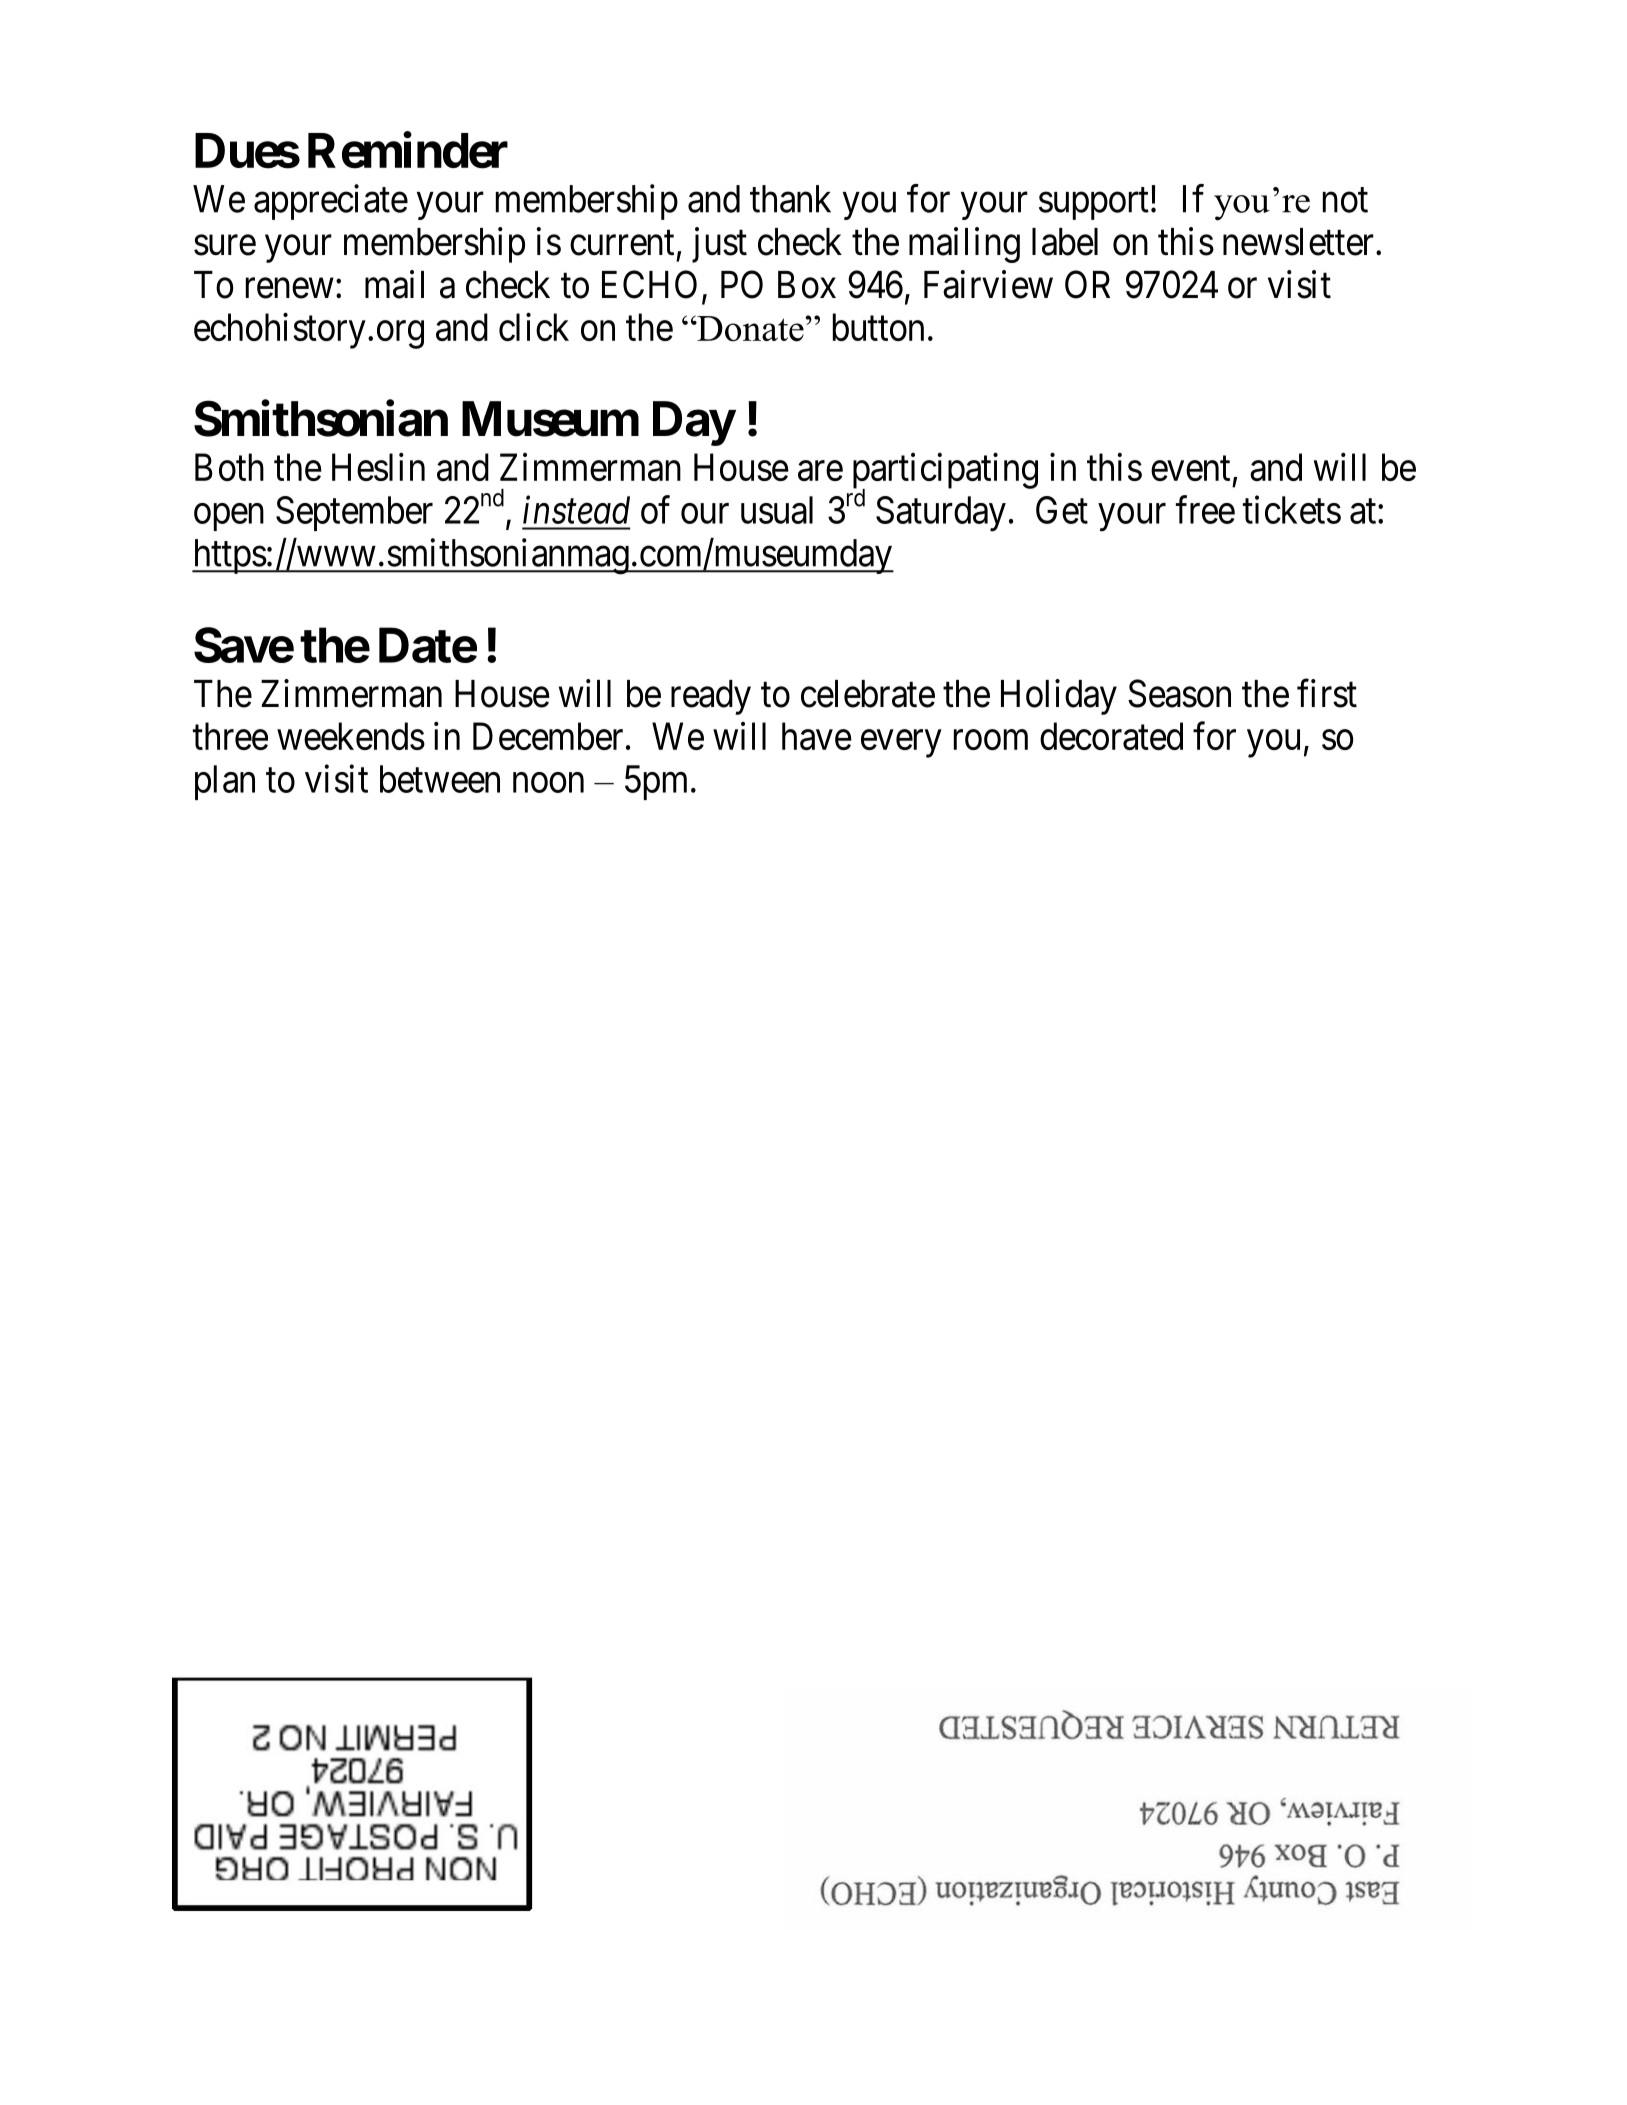 This image has height=2105, width=1627. Describe the element at coordinates (440, 779) in the image. I see `between` at that location.
